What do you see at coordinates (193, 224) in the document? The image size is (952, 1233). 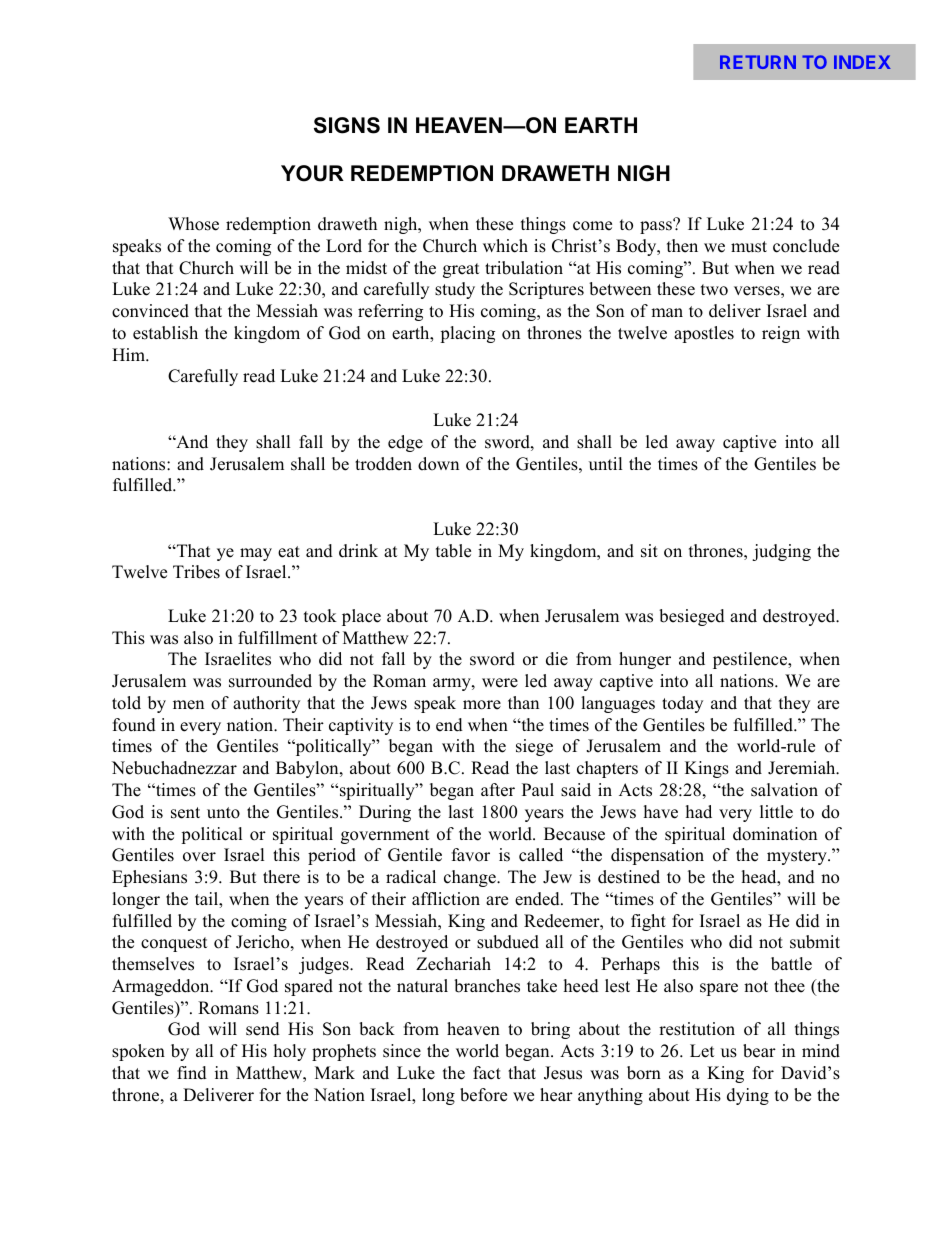 I see `Whose` at bounding box center [193, 224].
